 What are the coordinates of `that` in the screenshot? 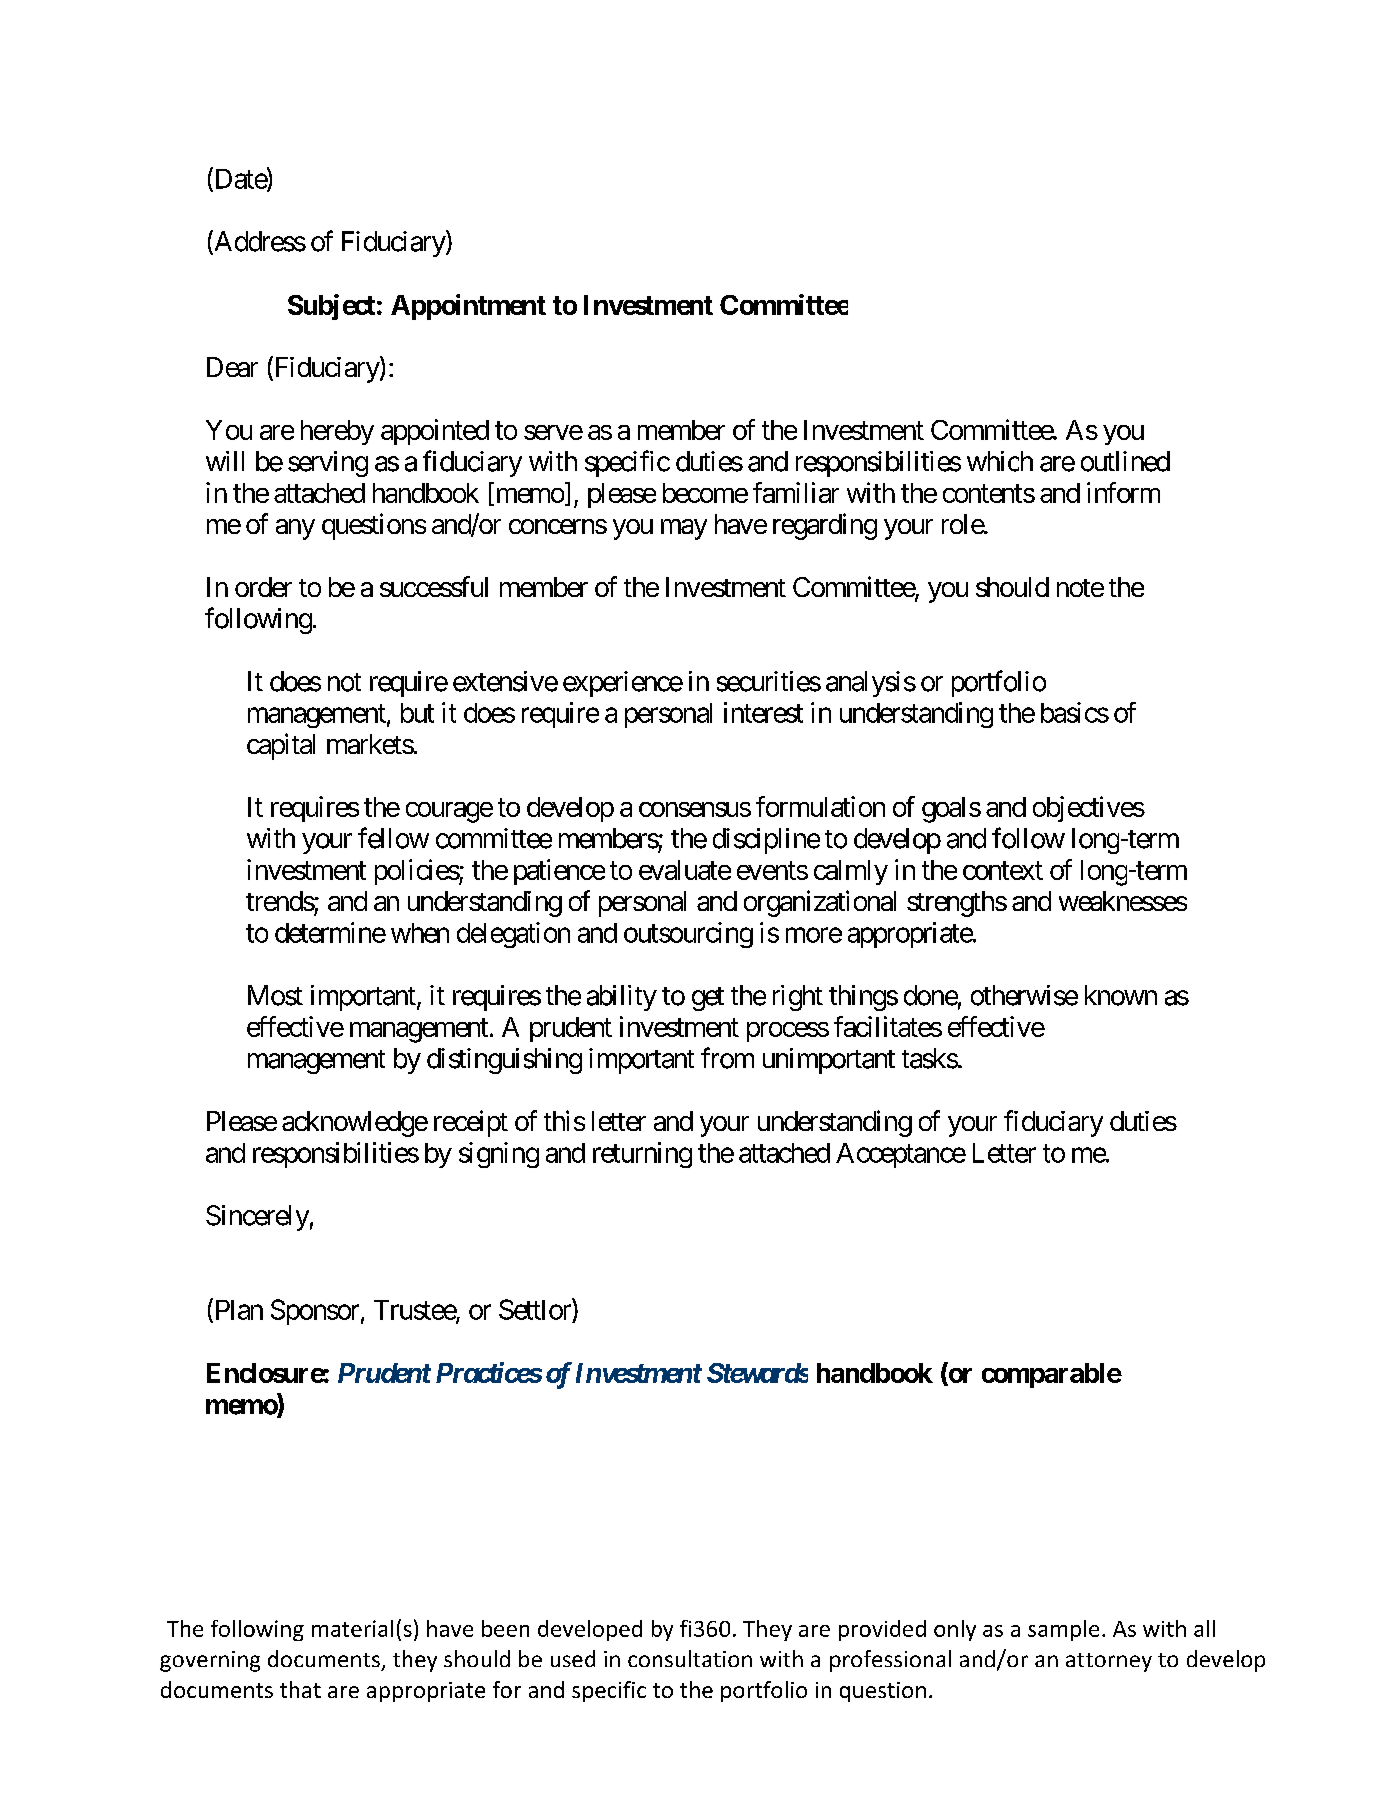 It's located at (300, 1689).
